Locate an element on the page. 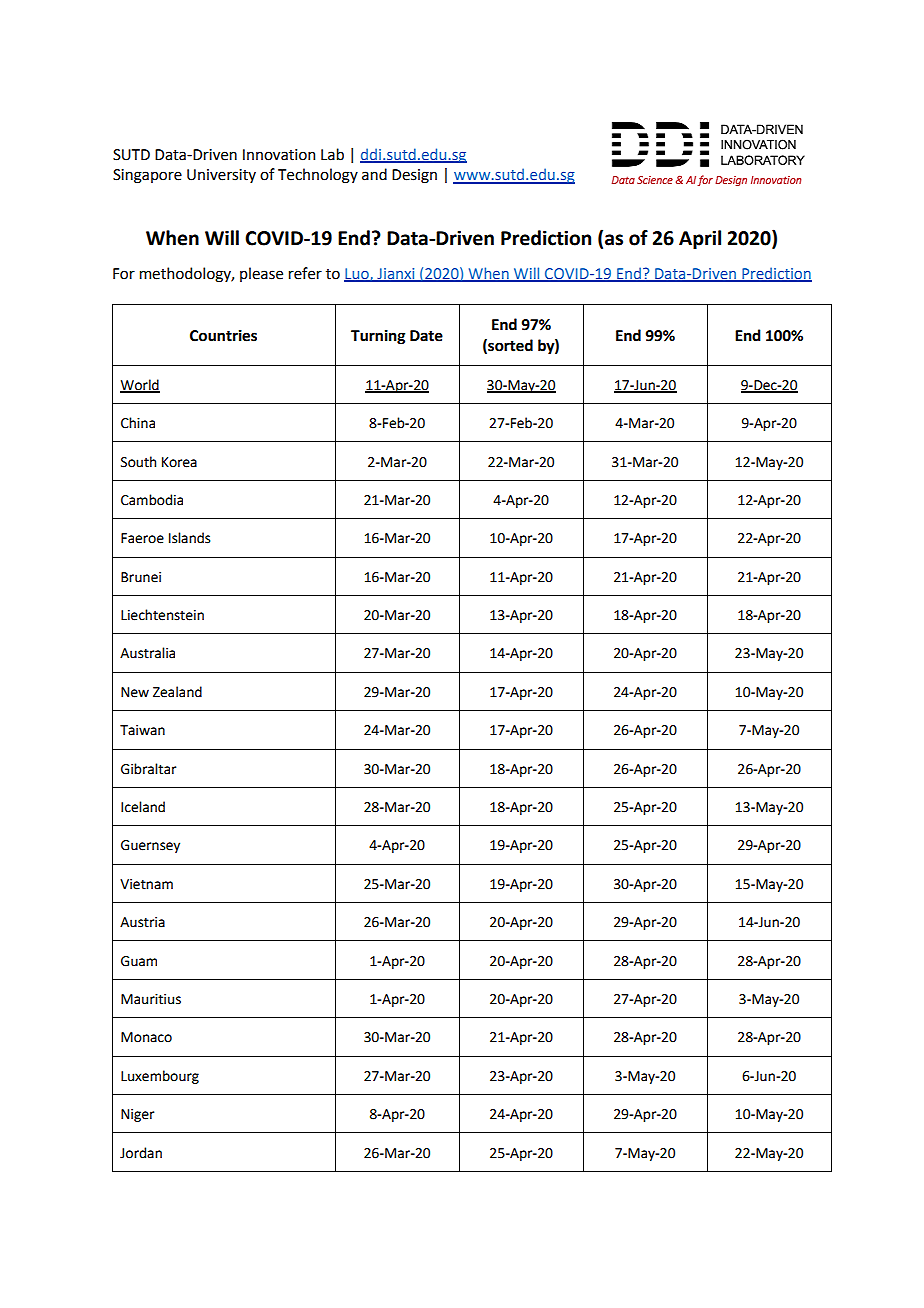 This image has width=924, height=1308. Design is located at coordinates (414, 176).
